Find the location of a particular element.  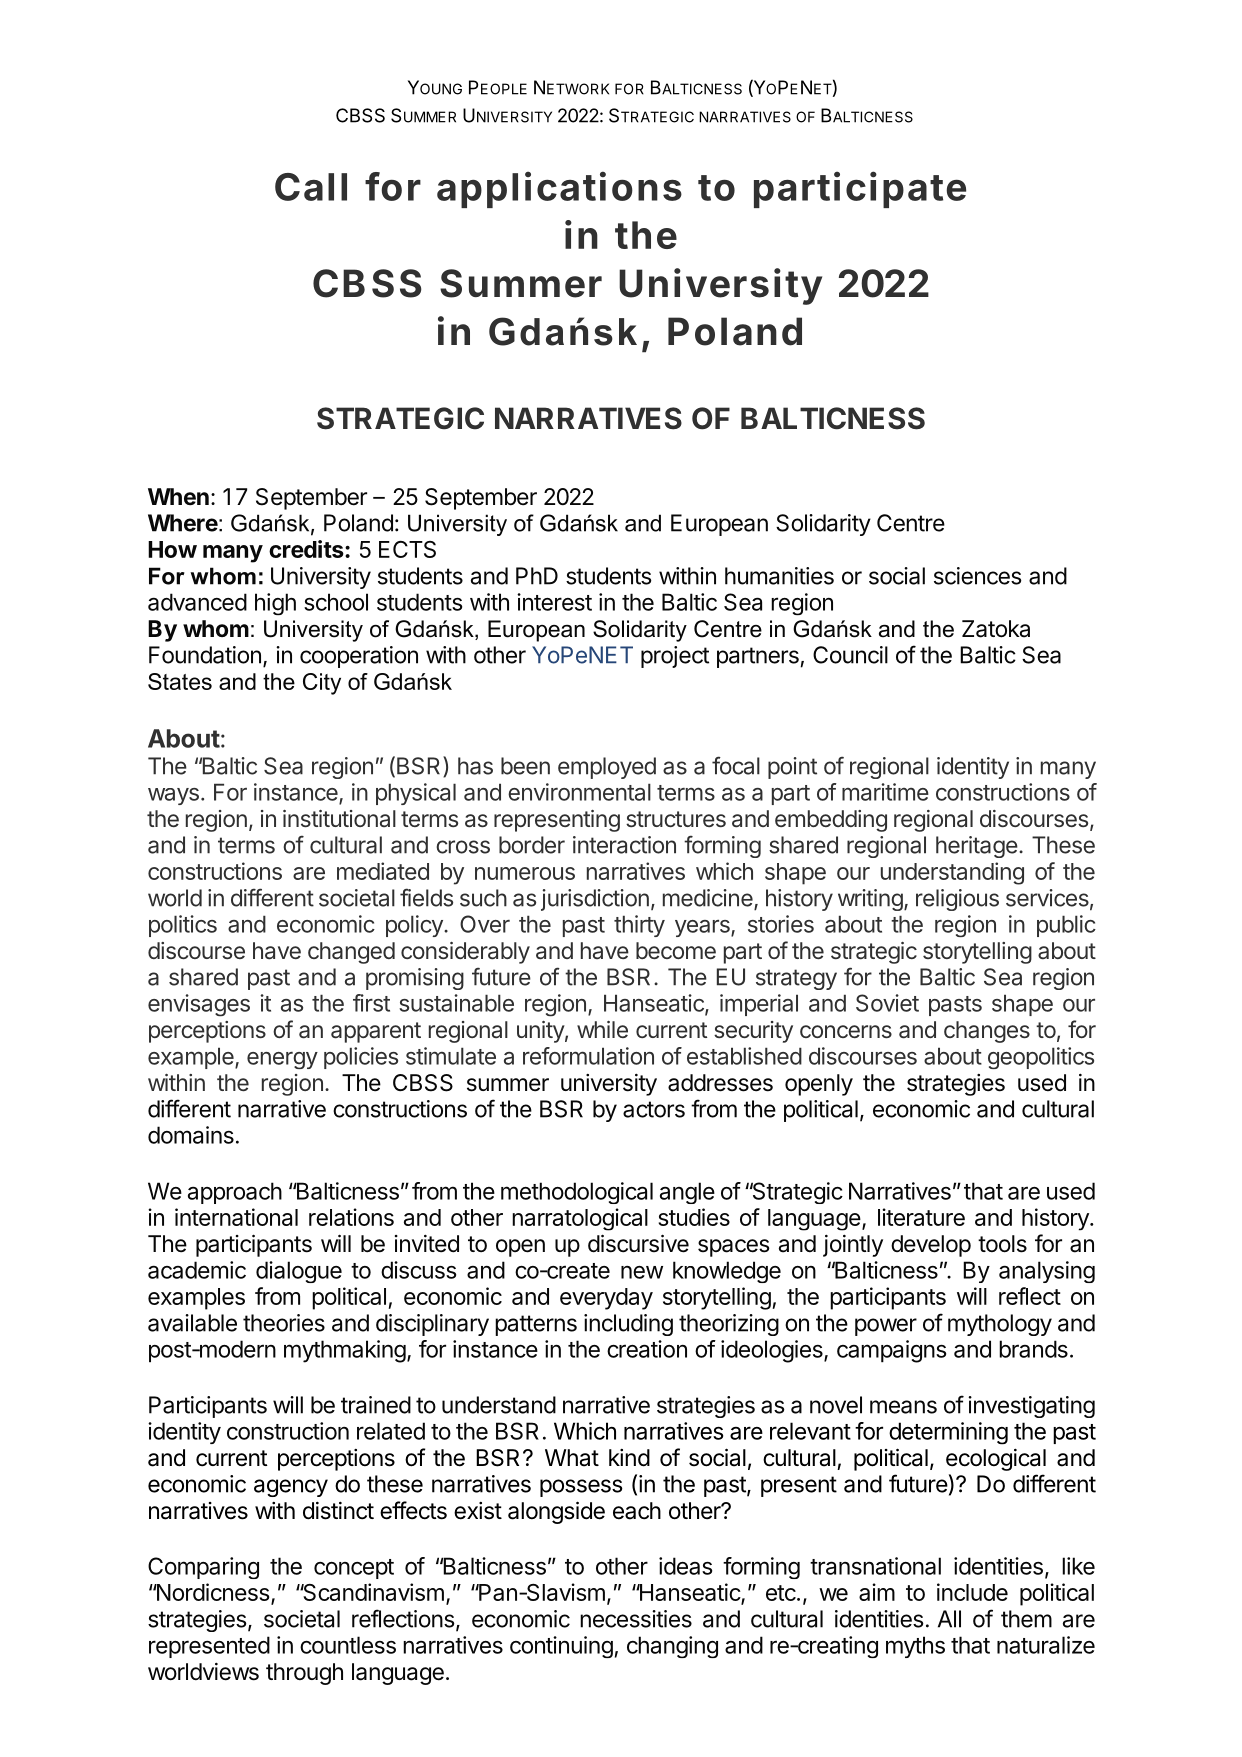

high is located at coordinates (275, 604).
